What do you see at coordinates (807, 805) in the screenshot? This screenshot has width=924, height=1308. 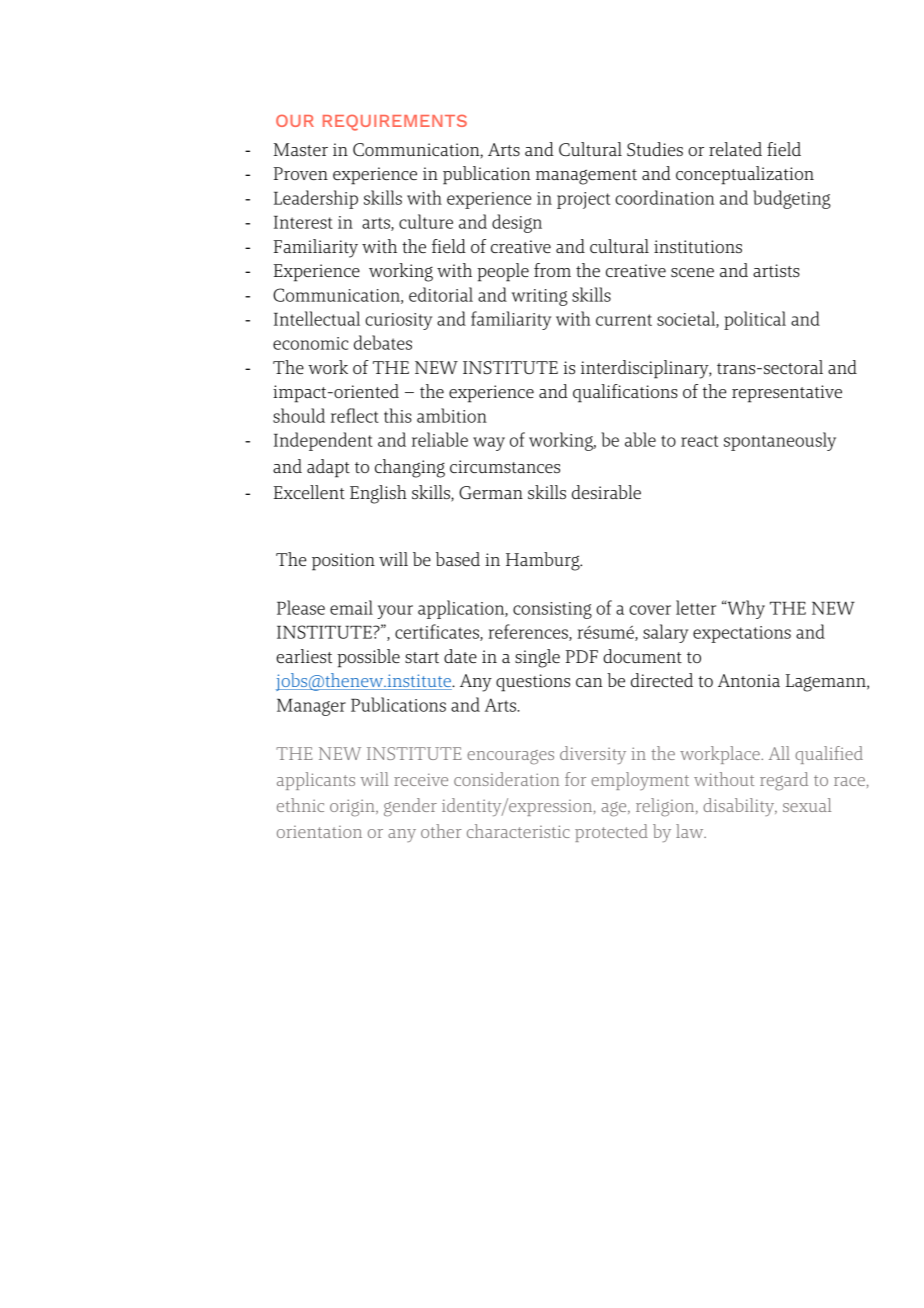 I see `sexual` at bounding box center [807, 805].
